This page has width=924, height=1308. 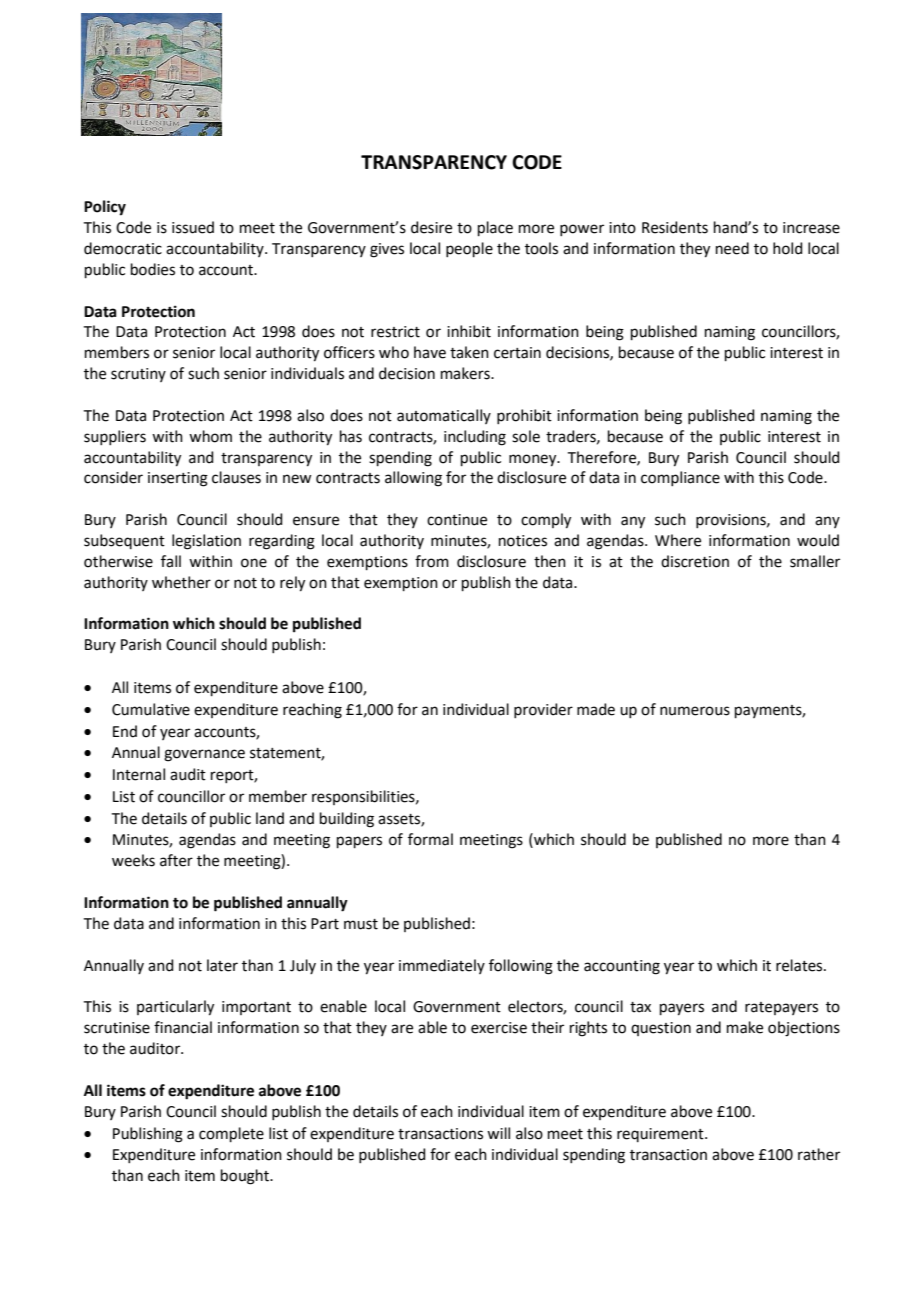 I want to click on issued, so click(x=193, y=227).
